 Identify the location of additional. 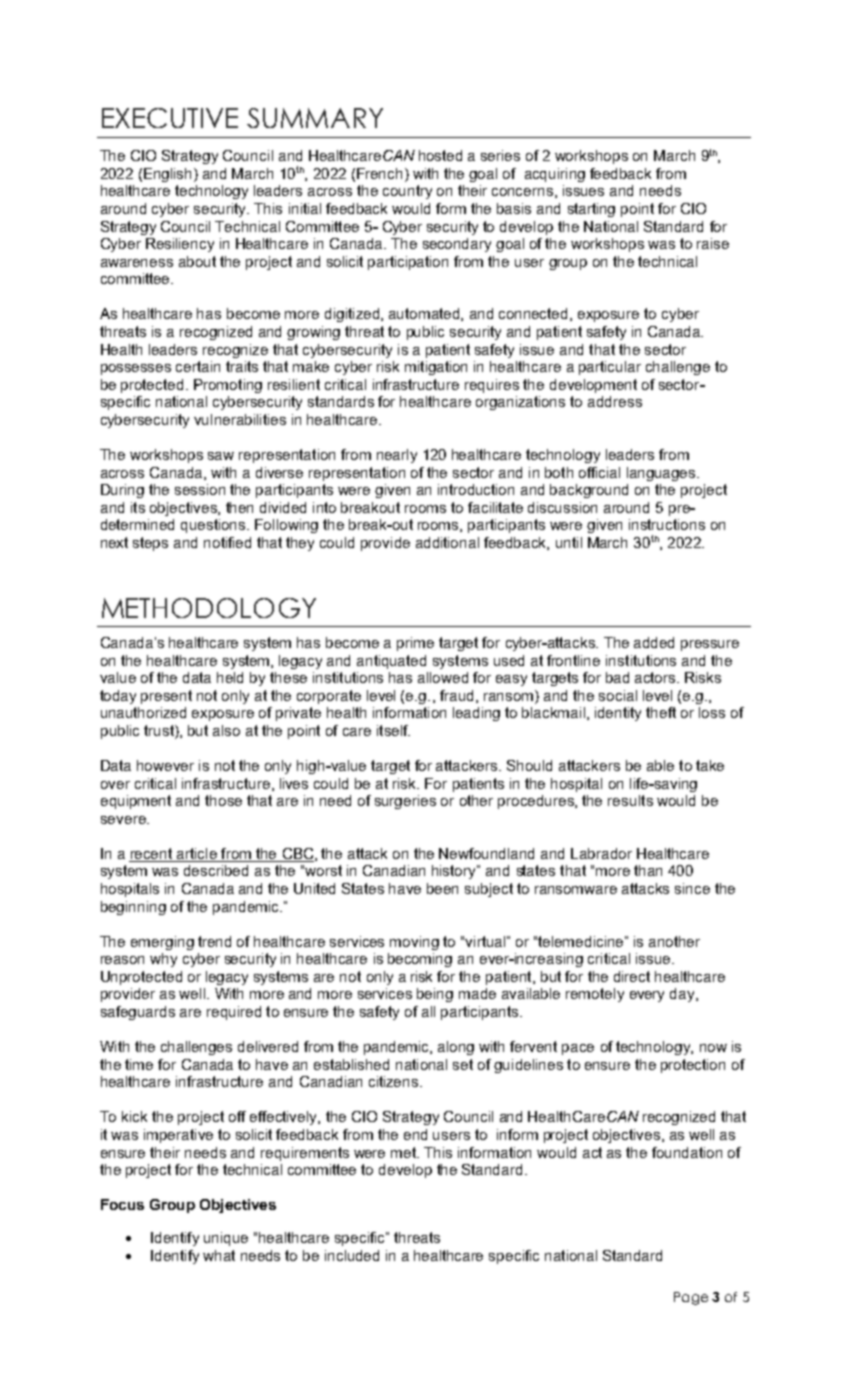
(447, 542).
